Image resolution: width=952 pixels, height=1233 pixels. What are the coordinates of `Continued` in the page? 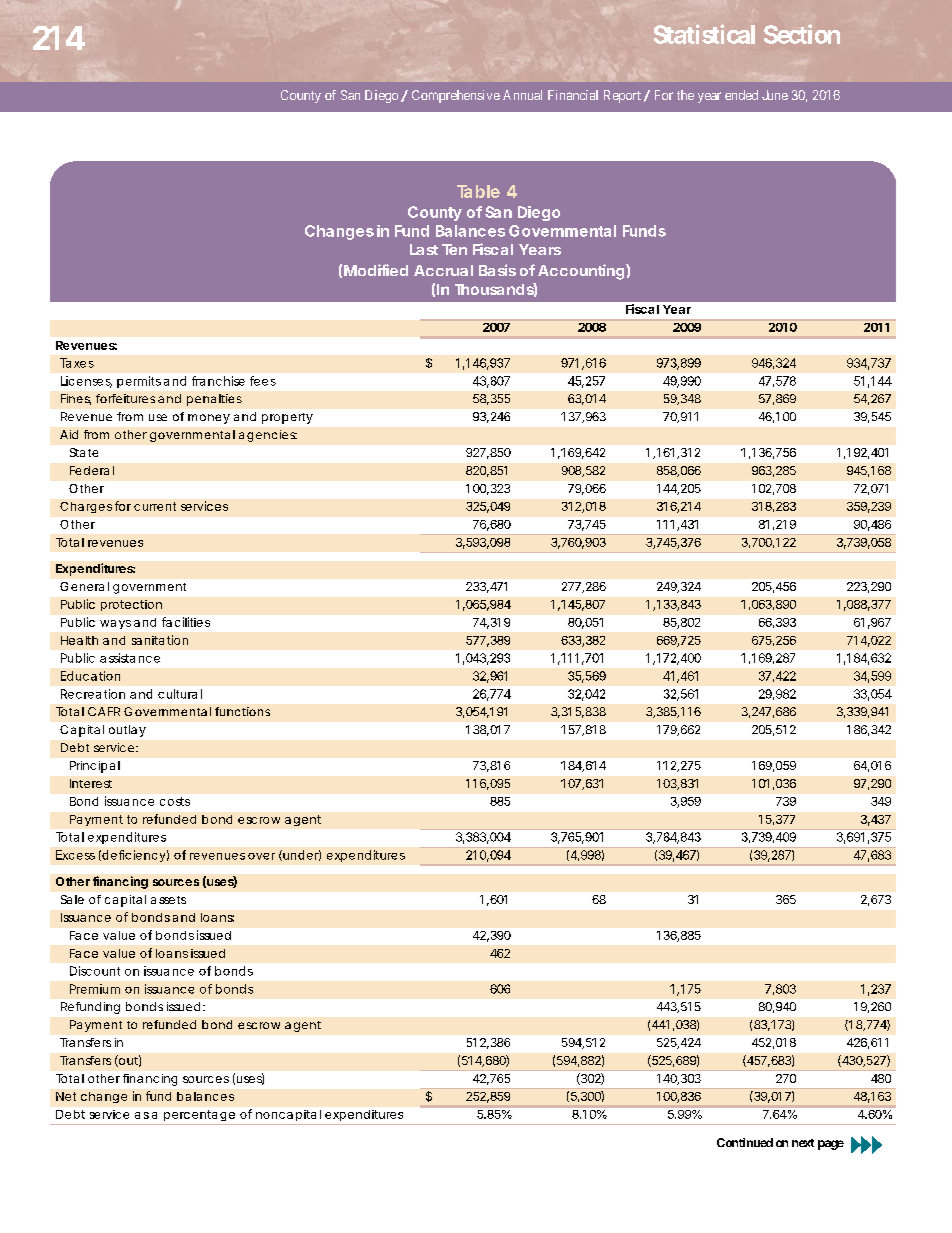 It's located at (745, 1142).
